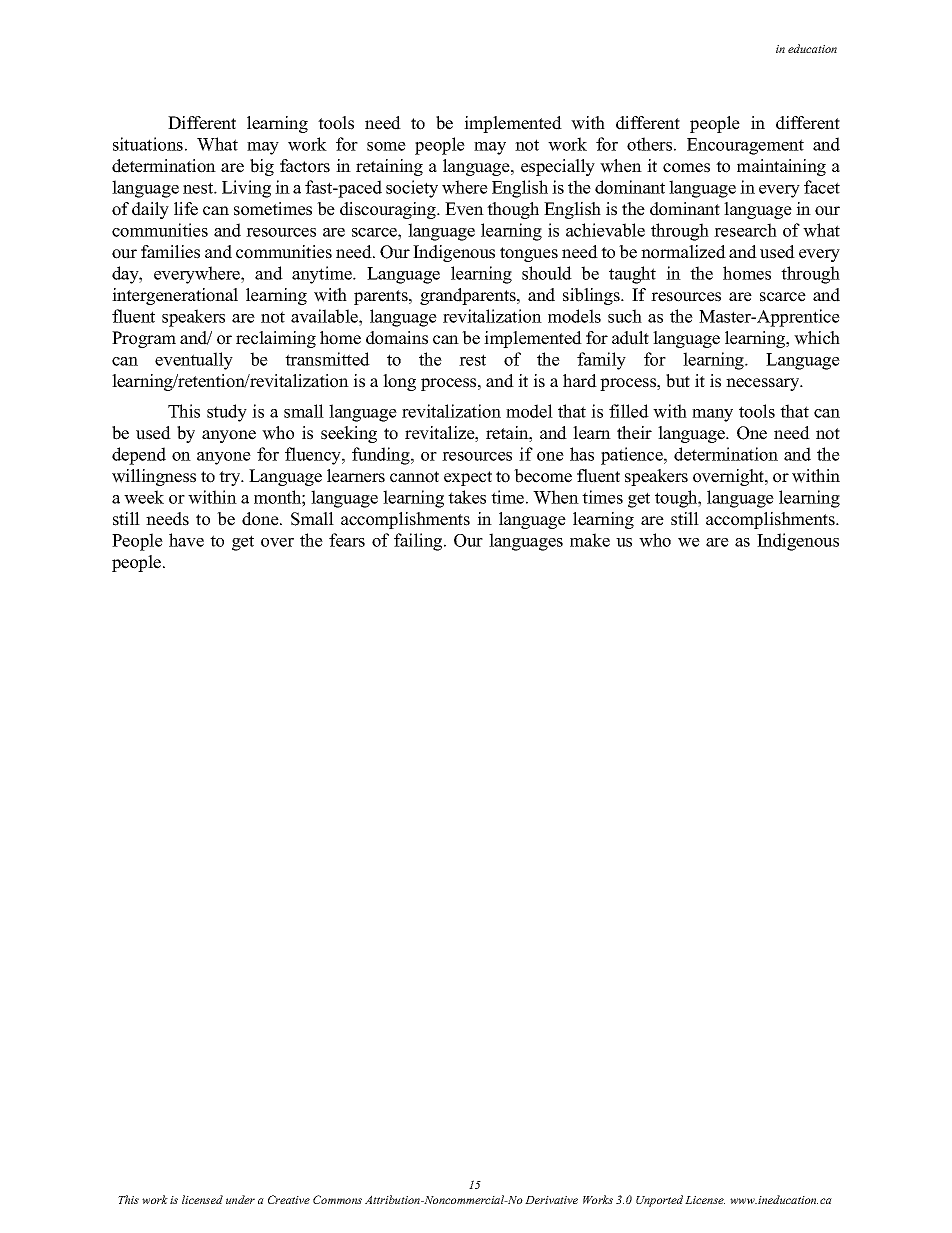  What do you see at coordinates (513, 210) in the page?
I see `though` at bounding box center [513, 210].
